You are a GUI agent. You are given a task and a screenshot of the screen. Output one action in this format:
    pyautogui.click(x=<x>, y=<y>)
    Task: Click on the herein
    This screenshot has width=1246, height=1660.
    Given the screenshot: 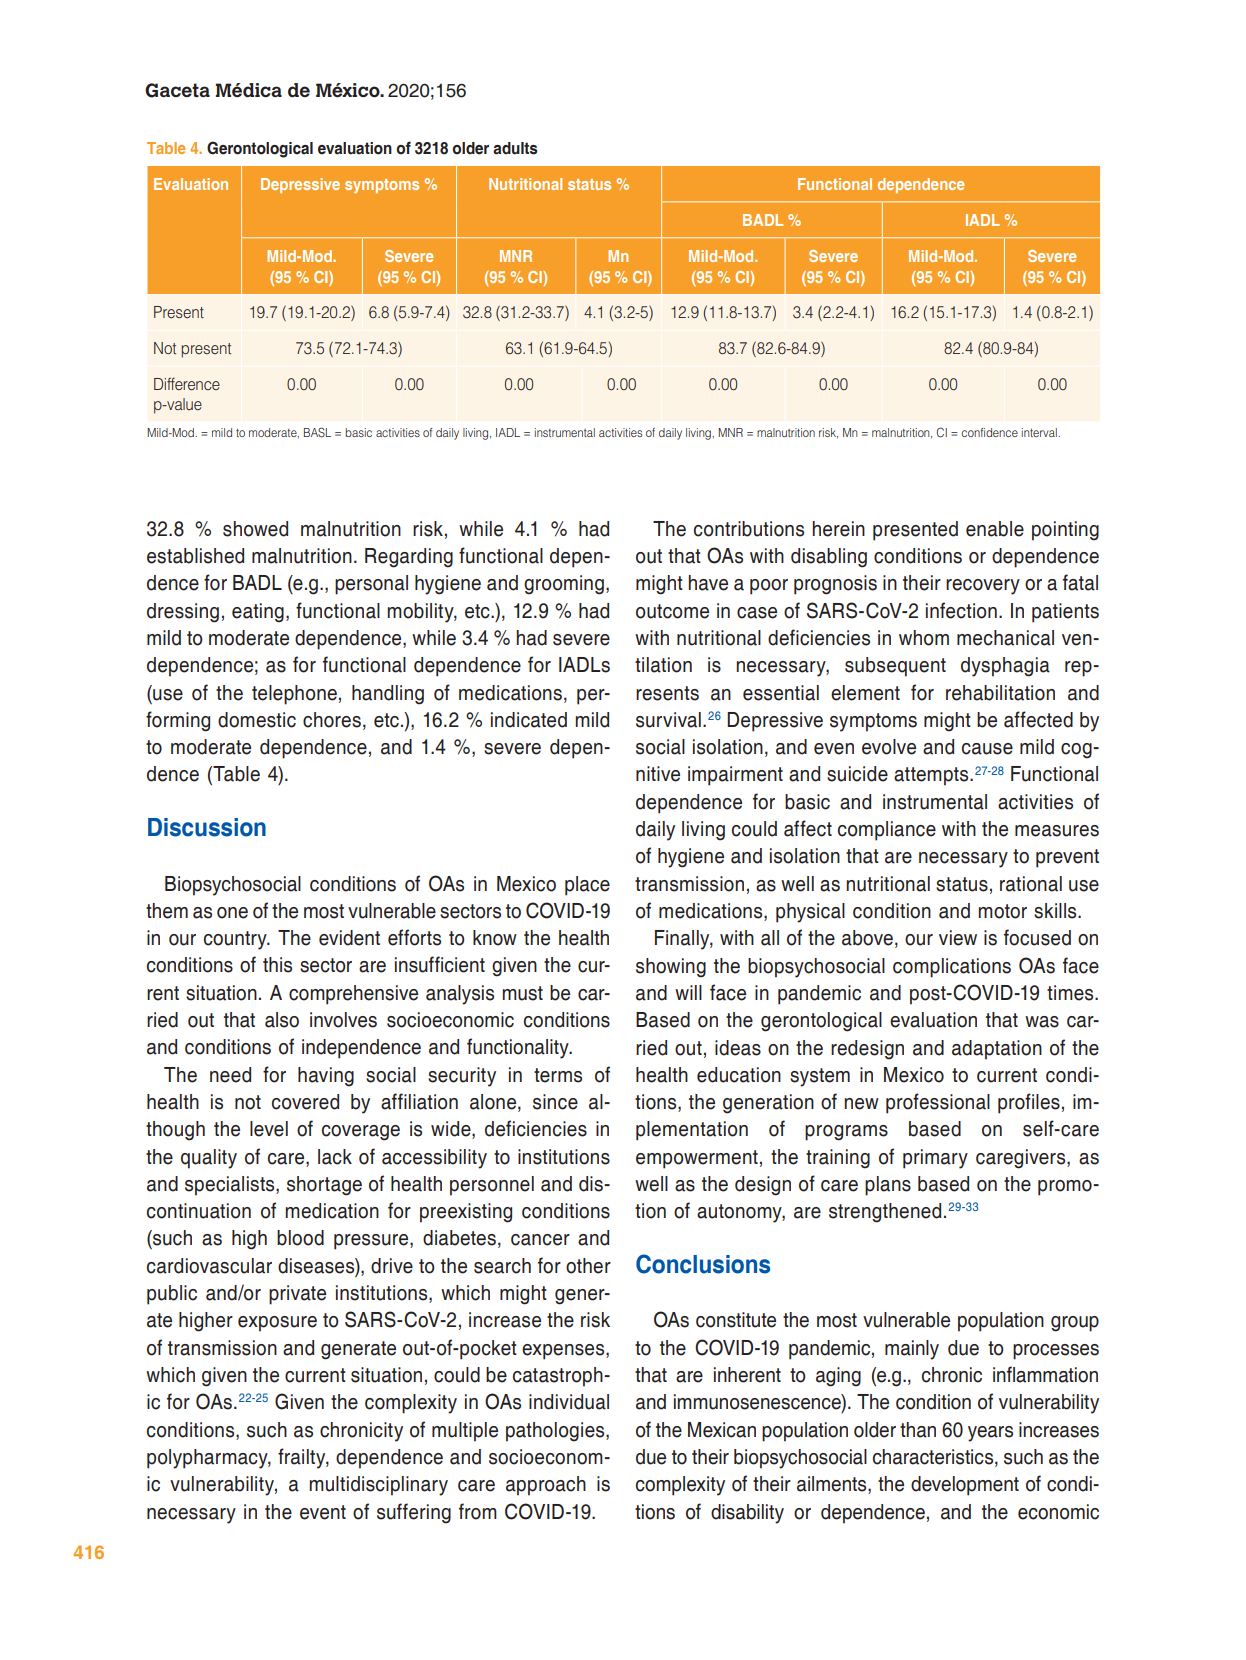 What is the action you would take?
    pyautogui.click(x=838, y=529)
